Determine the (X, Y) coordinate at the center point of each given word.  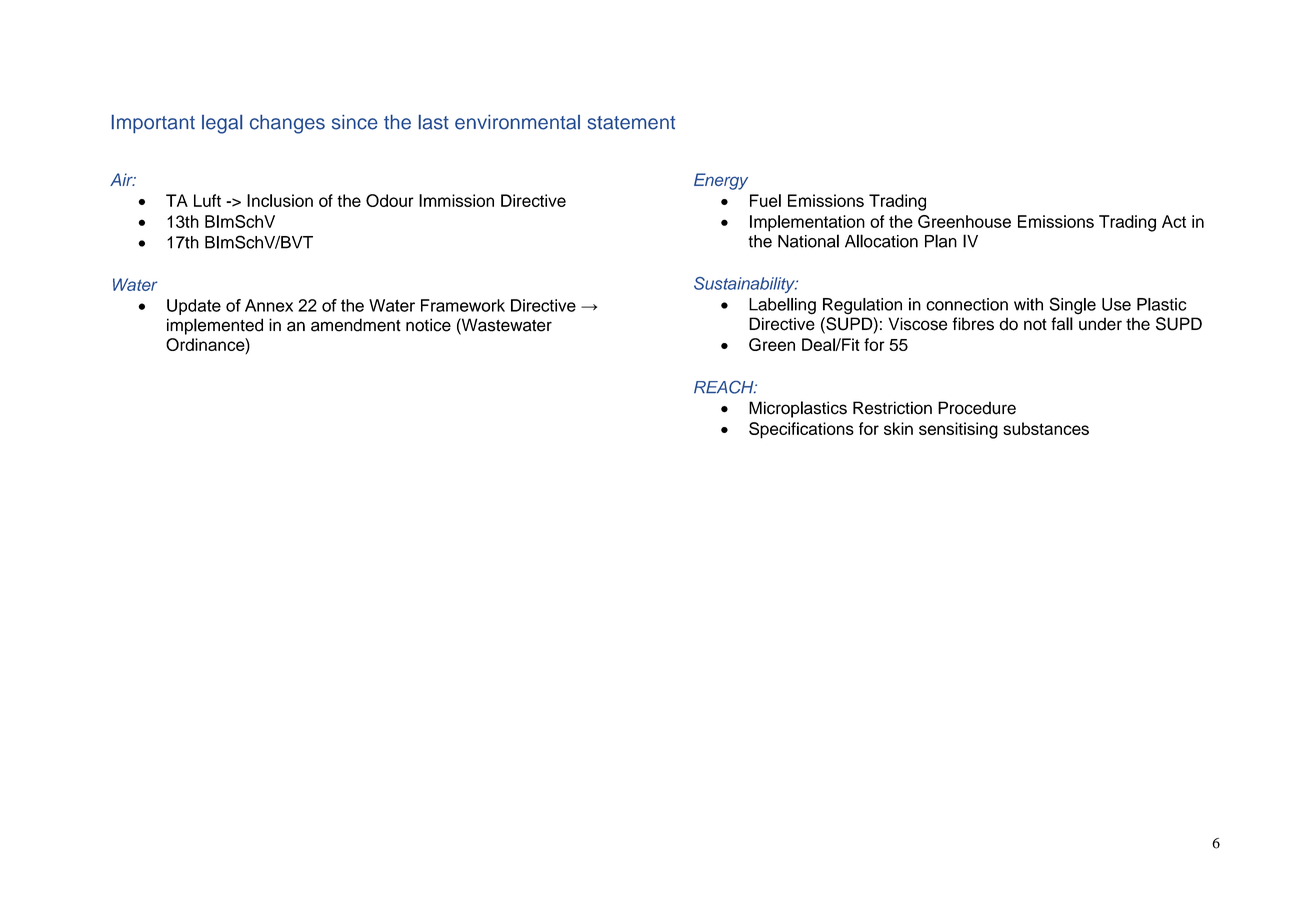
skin (898, 428)
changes (287, 124)
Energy (721, 181)
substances (1046, 428)
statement (631, 123)
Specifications (801, 430)
